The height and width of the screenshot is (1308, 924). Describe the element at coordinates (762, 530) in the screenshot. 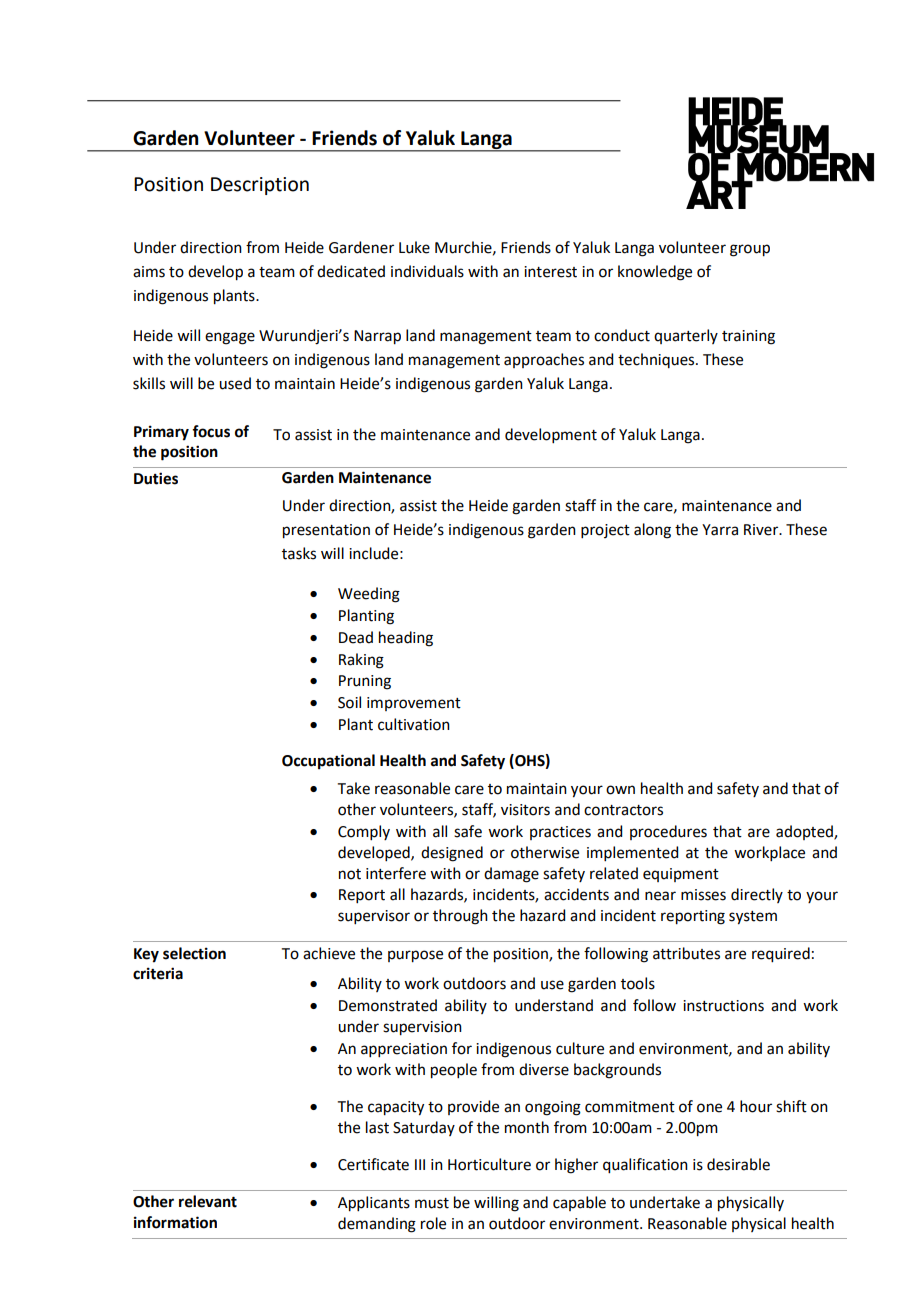

I see `River` at that location.
